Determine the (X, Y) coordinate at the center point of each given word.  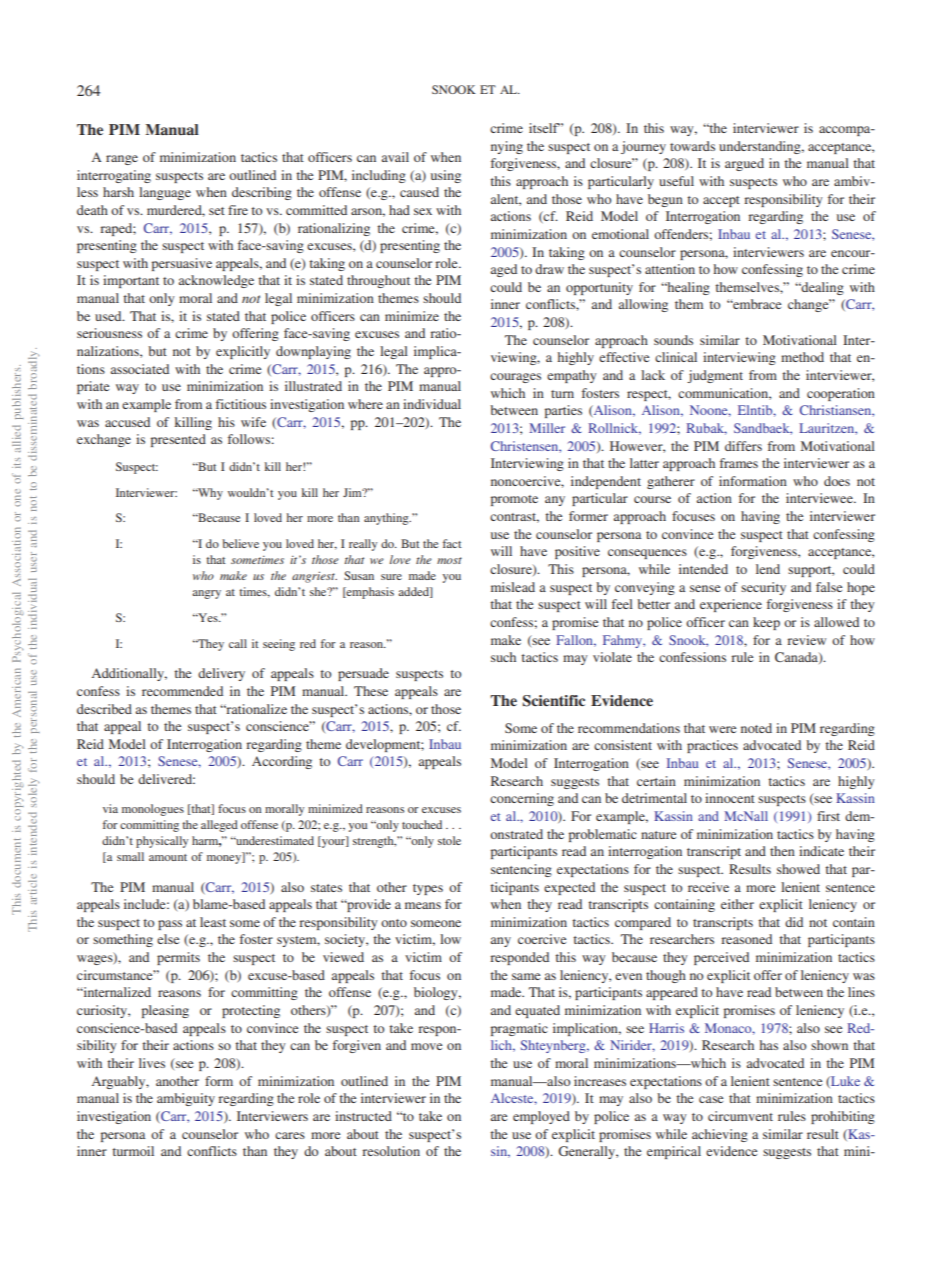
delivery (221, 674)
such (503, 657)
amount (168, 857)
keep (766, 623)
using (446, 176)
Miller (547, 428)
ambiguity (186, 1099)
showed (798, 869)
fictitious (241, 404)
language (165, 193)
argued (744, 164)
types (428, 889)
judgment (715, 376)
